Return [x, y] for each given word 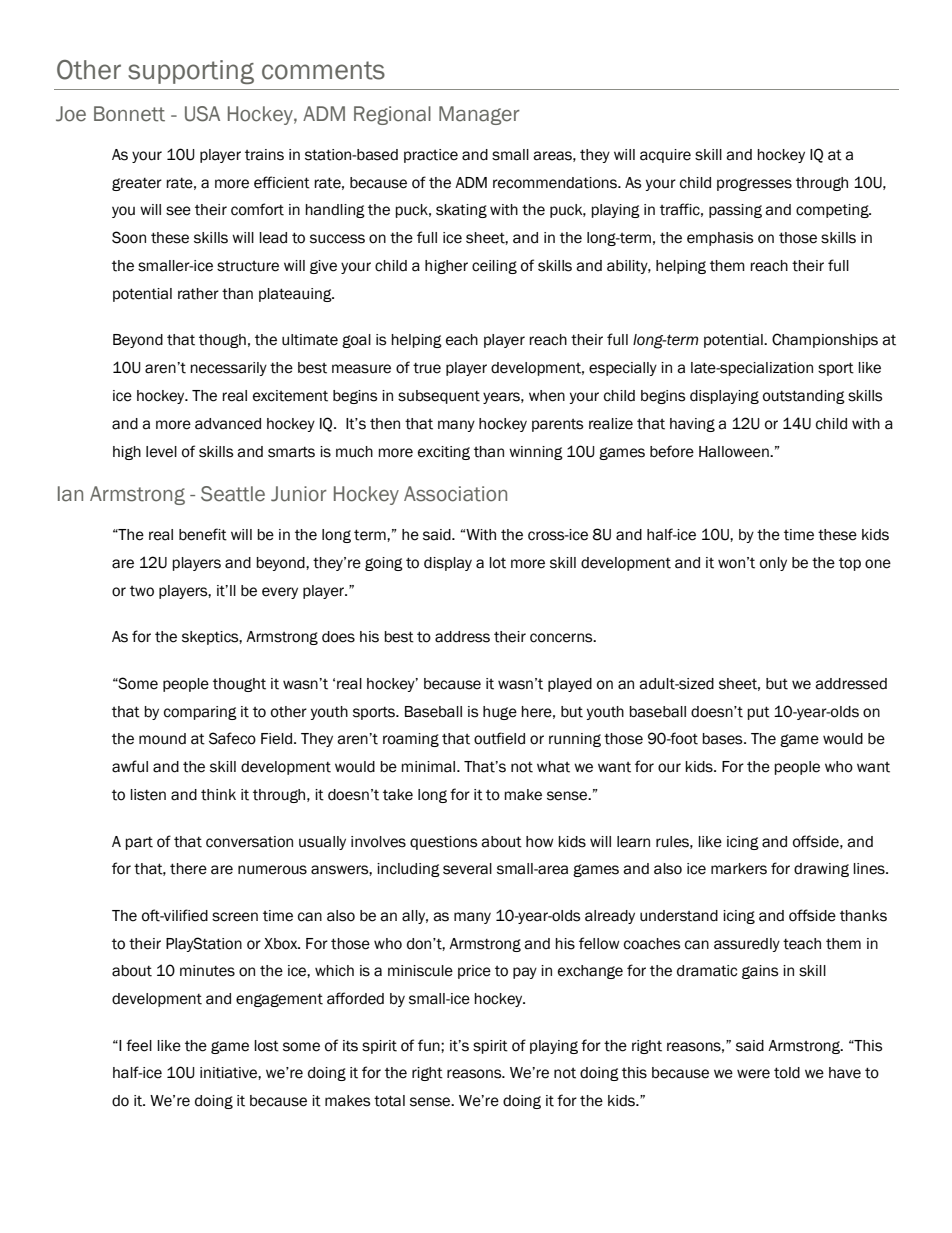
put [758, 713]
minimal [429, 767]
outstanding [804, 397]
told [787, 1073]
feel [139, 1045]
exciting [444, 453]
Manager [479, 115]
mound [162, 739]
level [161, 452]
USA [202, 114]
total [389, 1101]
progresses [754, 184]
